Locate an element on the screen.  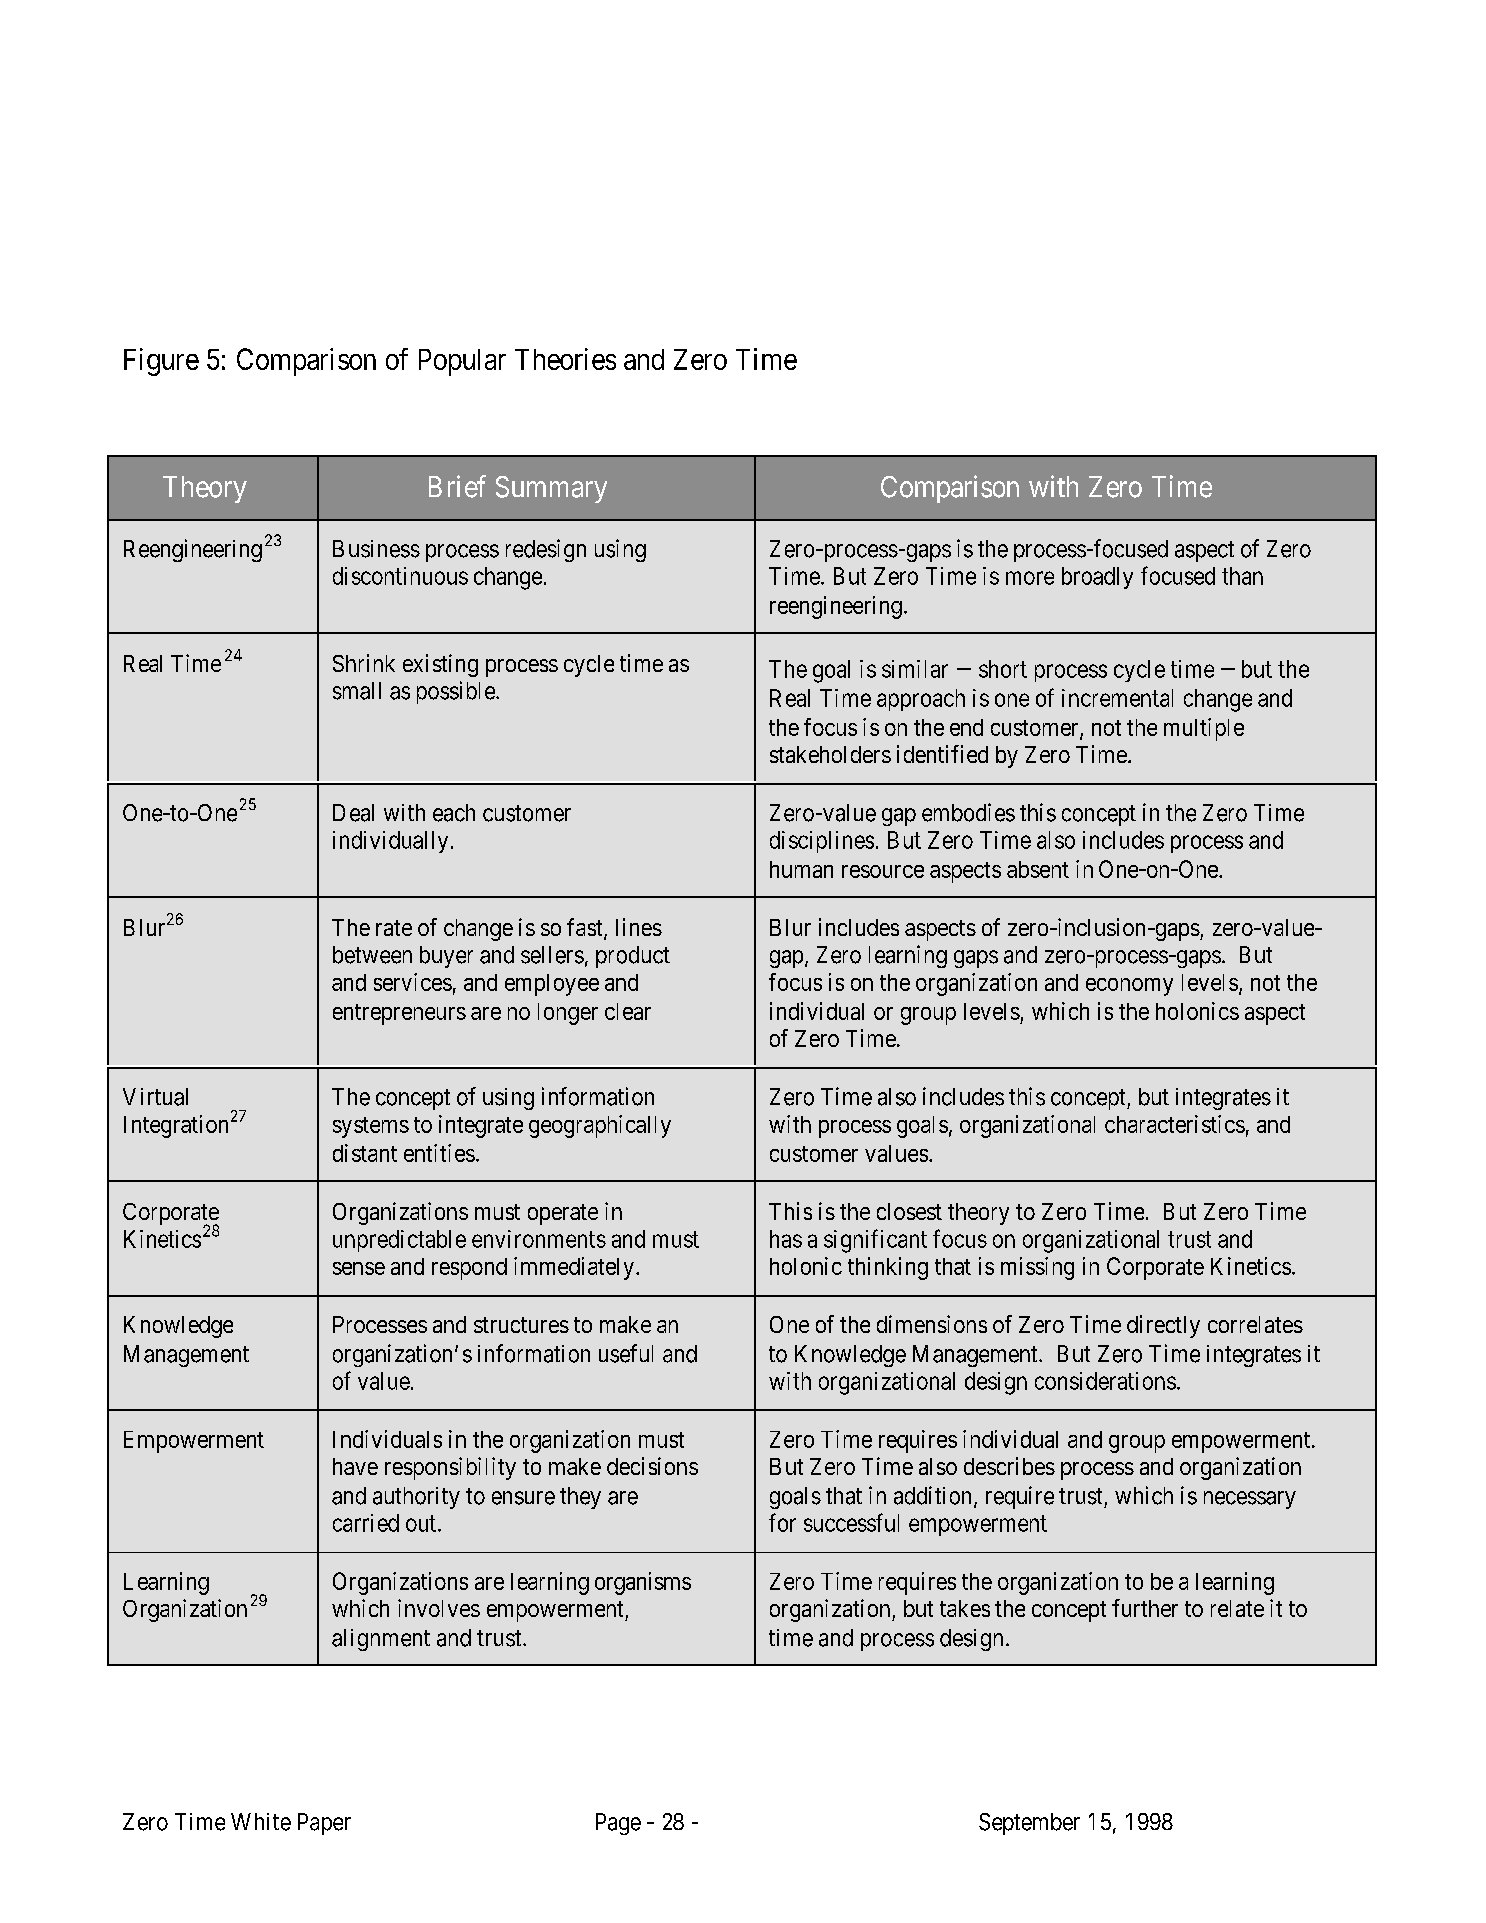
White is located at coordinates (261, 1822).
